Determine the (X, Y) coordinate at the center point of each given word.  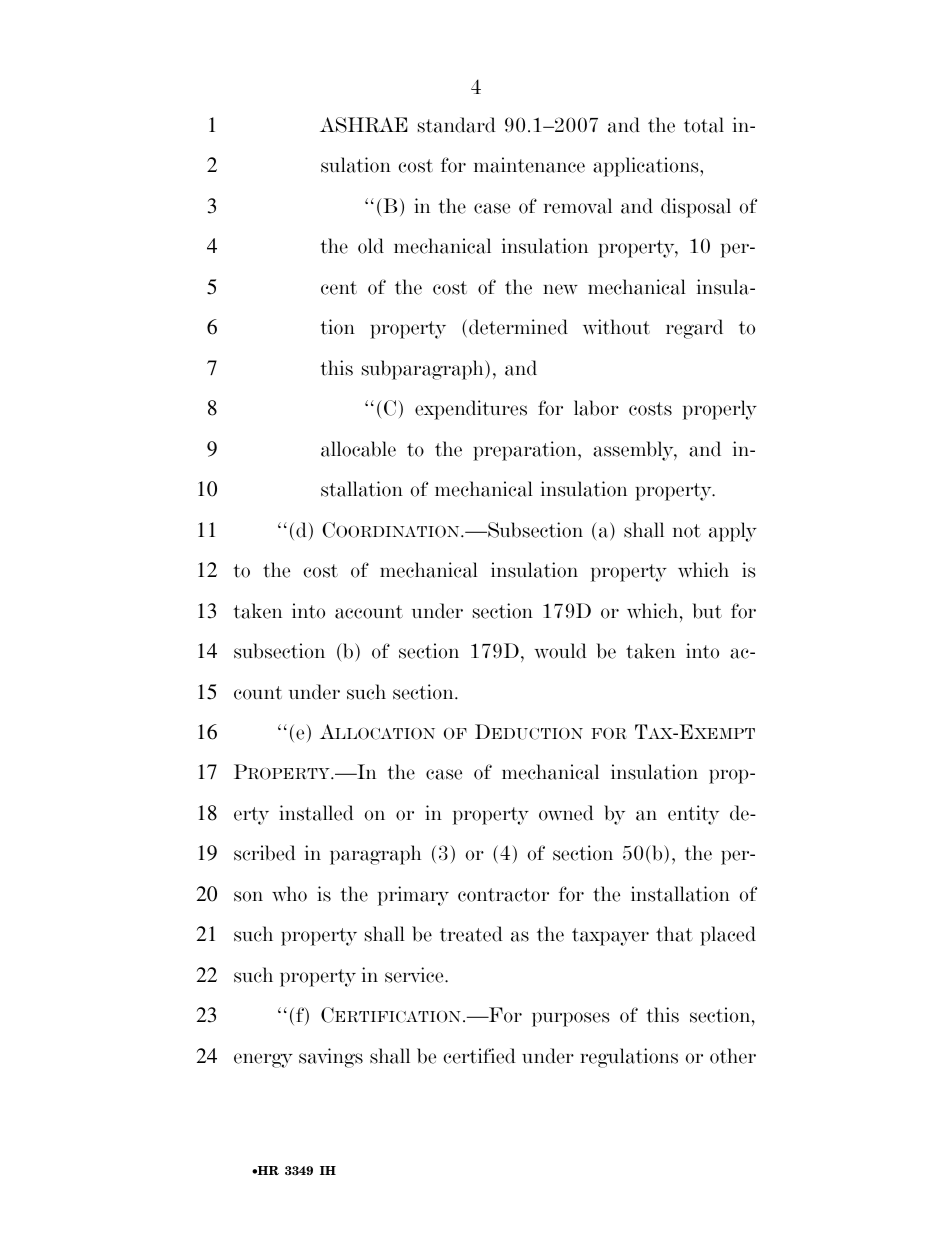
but (707, 611)
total (704, 125)
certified (479, 1056)
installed (316, 813)
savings (331, 1058)
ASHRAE (364, 125)
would (560, 651)
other (733, 1056)
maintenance (529, 165)
